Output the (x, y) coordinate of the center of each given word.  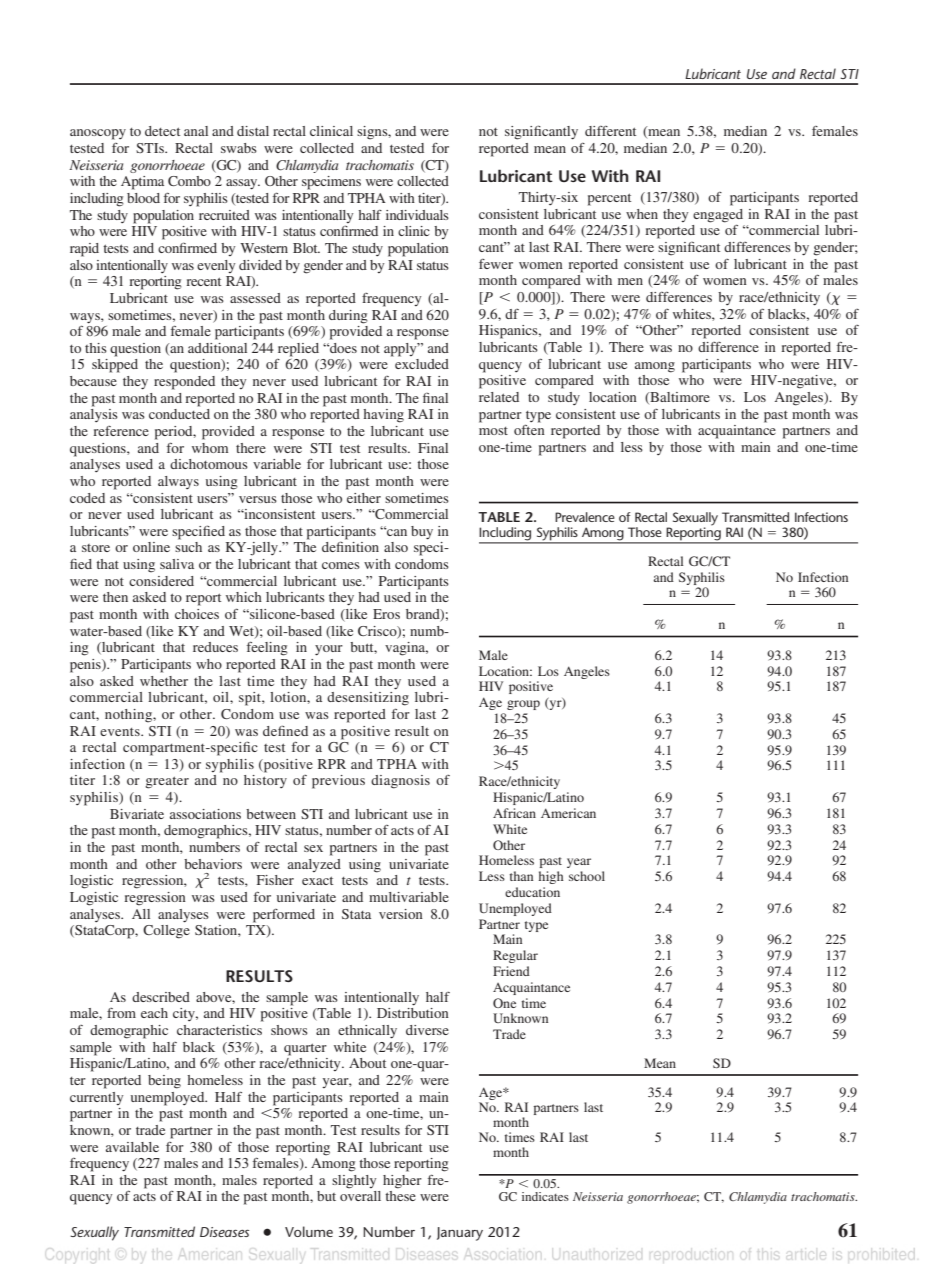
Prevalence (585, 517)
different (610, 131)
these (400, 1196)
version (401, 914)
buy (422, 533)
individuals (417, 215)
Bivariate (137, 814)
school (587, 876)
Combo (189, 181)
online (151, 547)
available (132, 1147)
